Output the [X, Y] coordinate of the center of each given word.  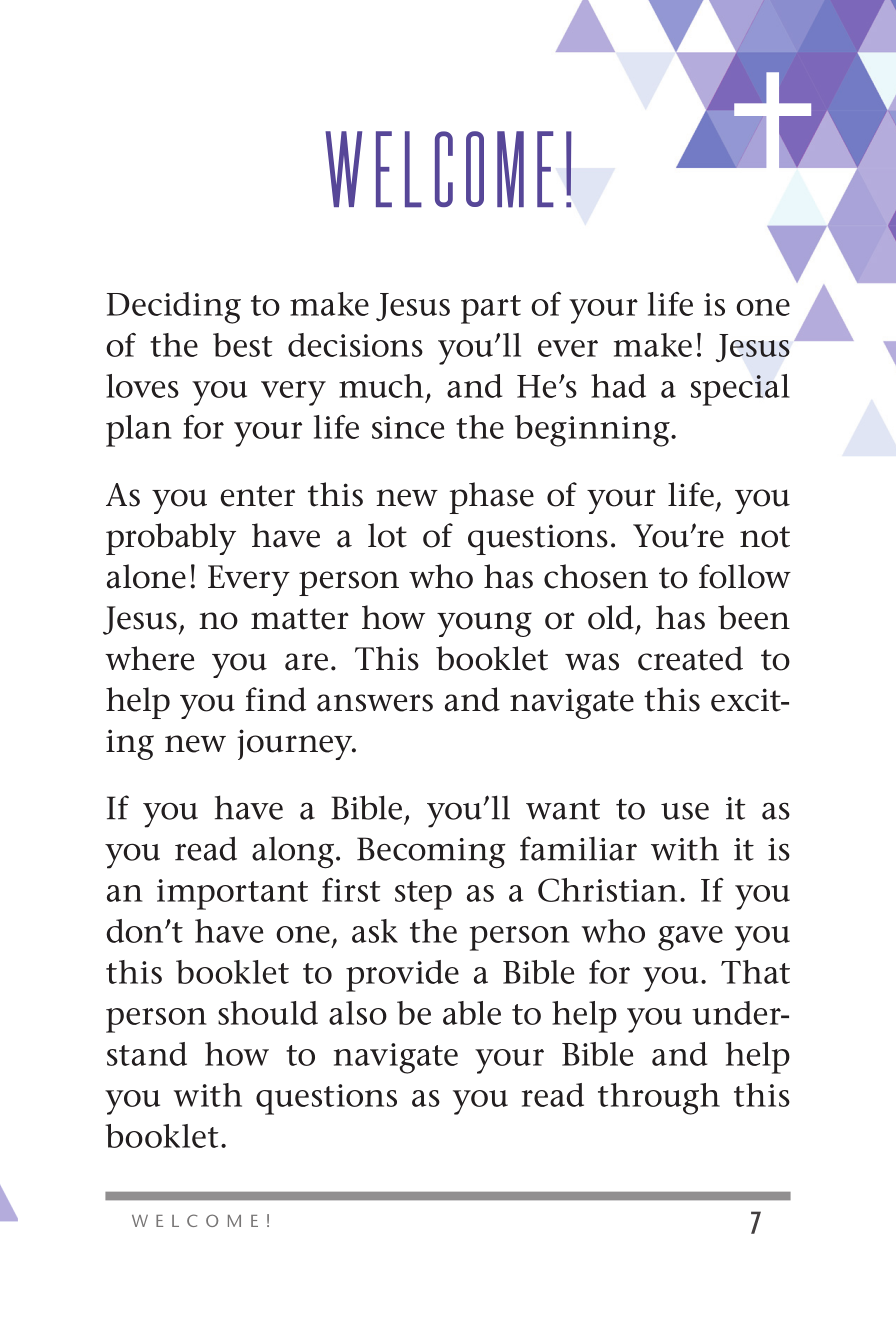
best [243, 345]
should [268, 1013]
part [491, 309]
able [472, 1013]
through [659, 1099]
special [740, 390]
